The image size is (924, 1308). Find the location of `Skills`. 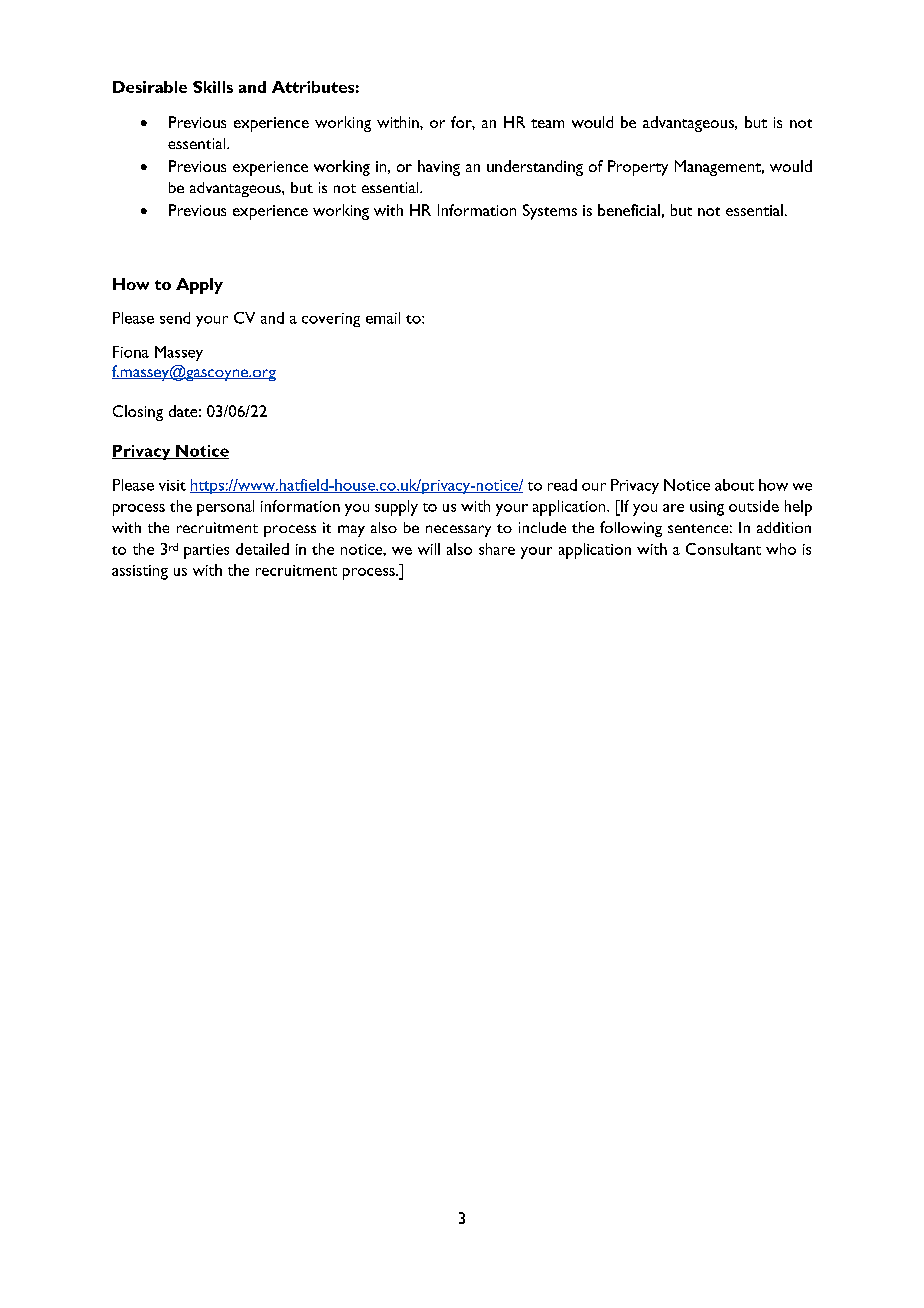

Skills is located at coordinates (213, 87).
